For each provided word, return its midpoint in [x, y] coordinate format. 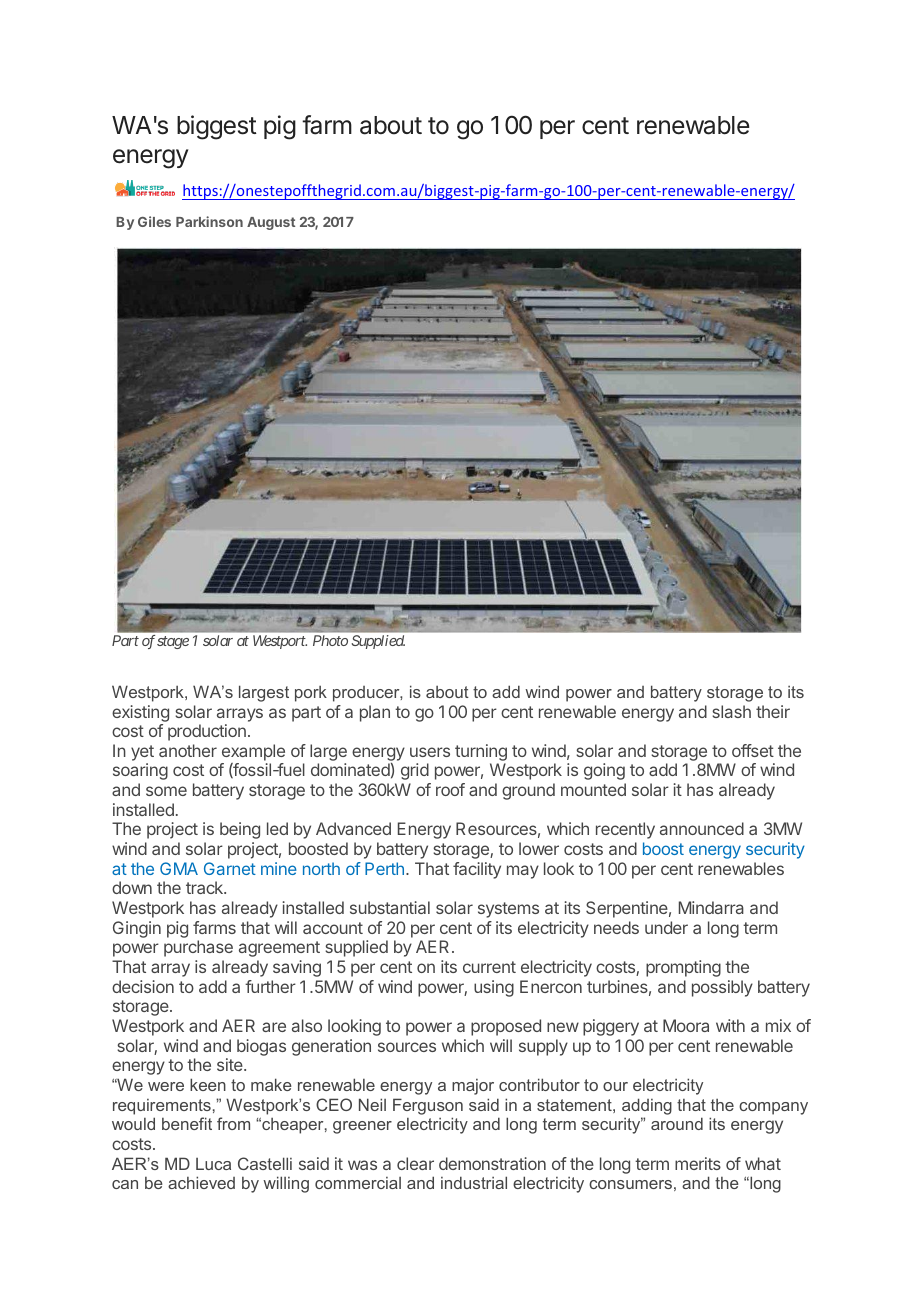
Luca [213, 1164]
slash [731, 711]
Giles [154, 221]
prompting [683, 968]
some [166, 791]
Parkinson [209, 221]
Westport [280, 642]
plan [375, 713]
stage [173, 642]
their [773, 711]
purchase [198, 948]
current [489, 967]
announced [702, 828]
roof [450, 789]
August [271, 223]
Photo [330, 640]
